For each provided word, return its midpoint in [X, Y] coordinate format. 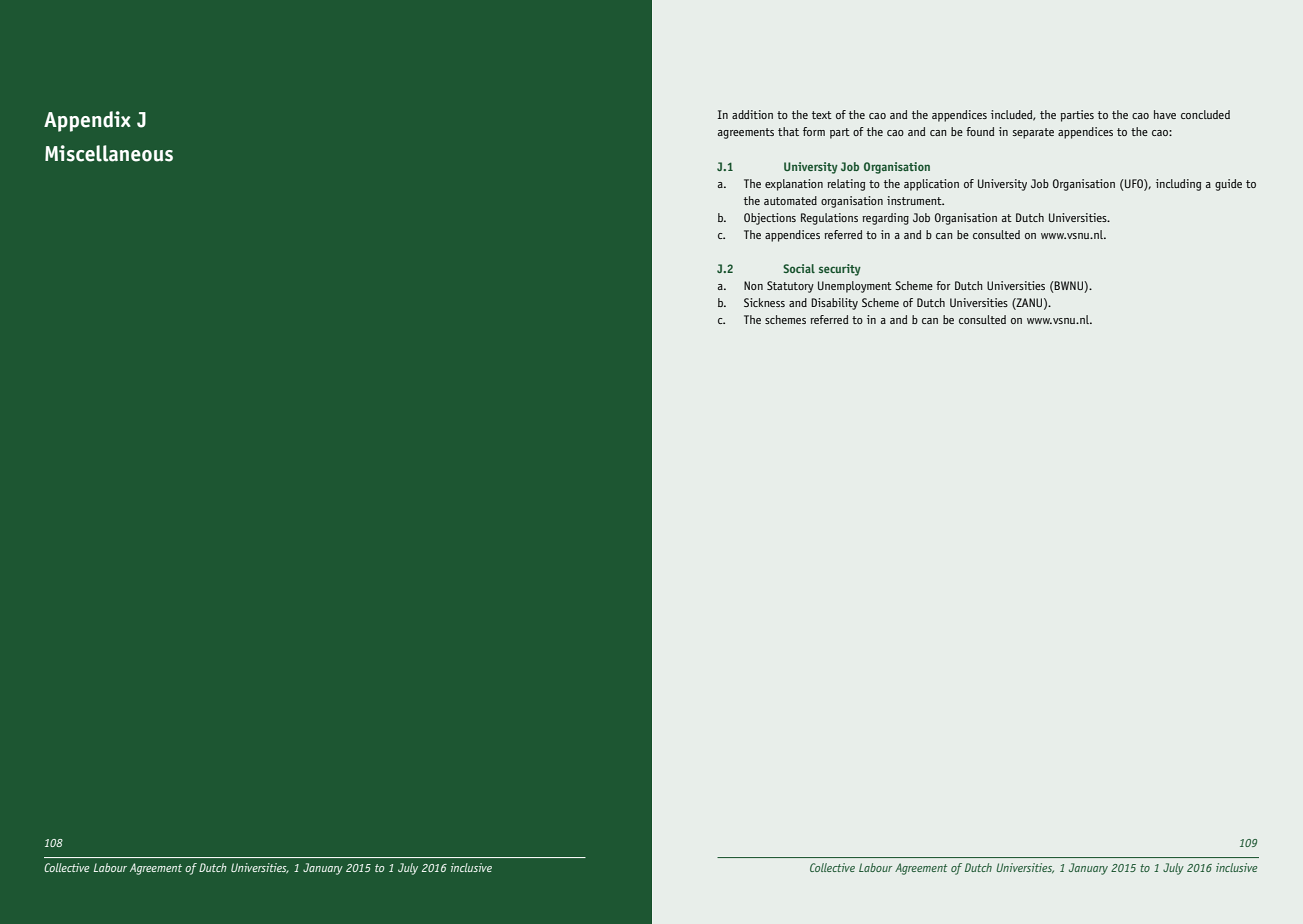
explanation [794, 185]
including [1178, 185]
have [1165, 114]
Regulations [829, 219]
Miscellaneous [109, 153]
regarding [885, 219]
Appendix [87, 121]
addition [752, 114]
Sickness [764, 302]
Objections [770, 219]
